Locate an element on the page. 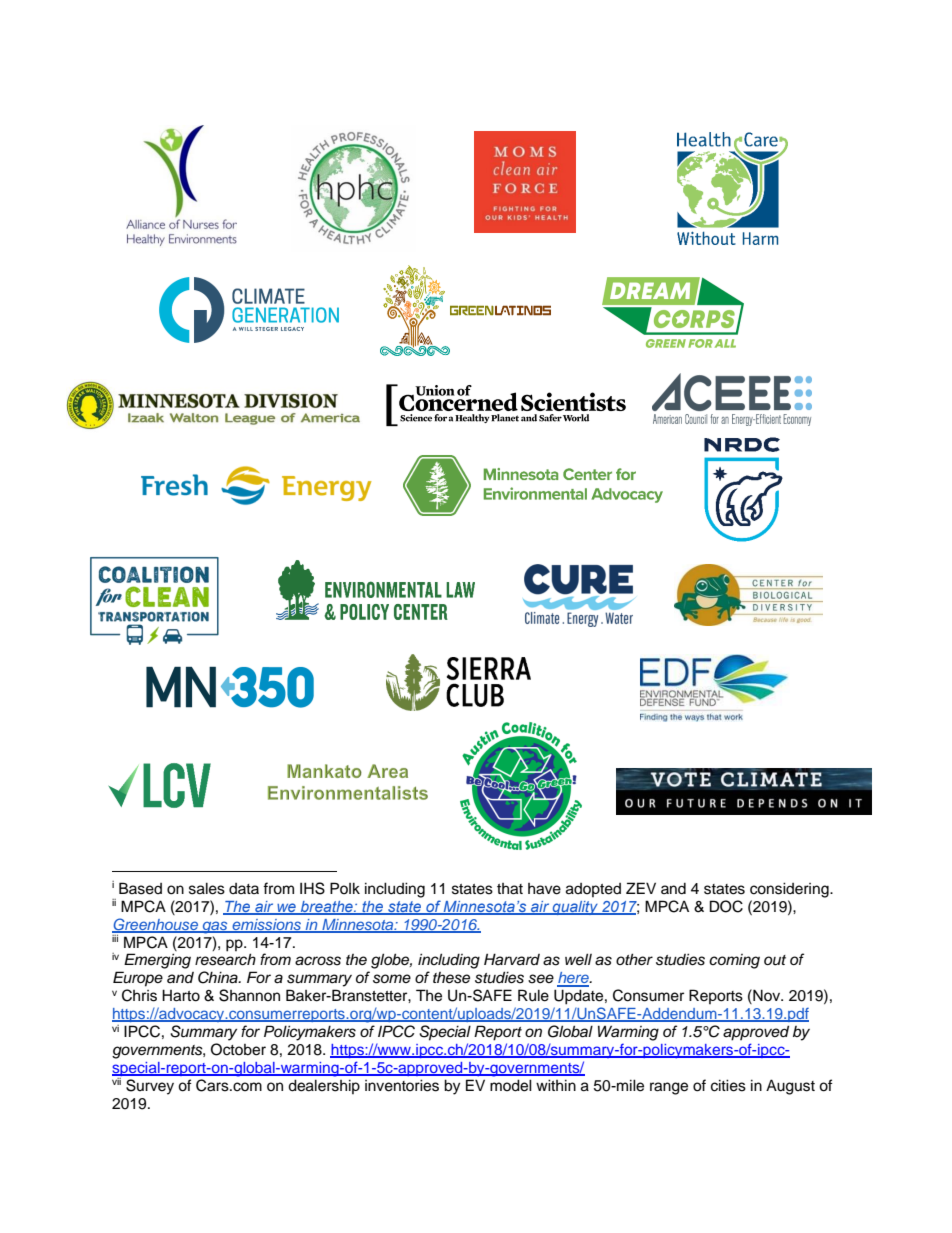  ZEV is located at coordinates (641, 888).
